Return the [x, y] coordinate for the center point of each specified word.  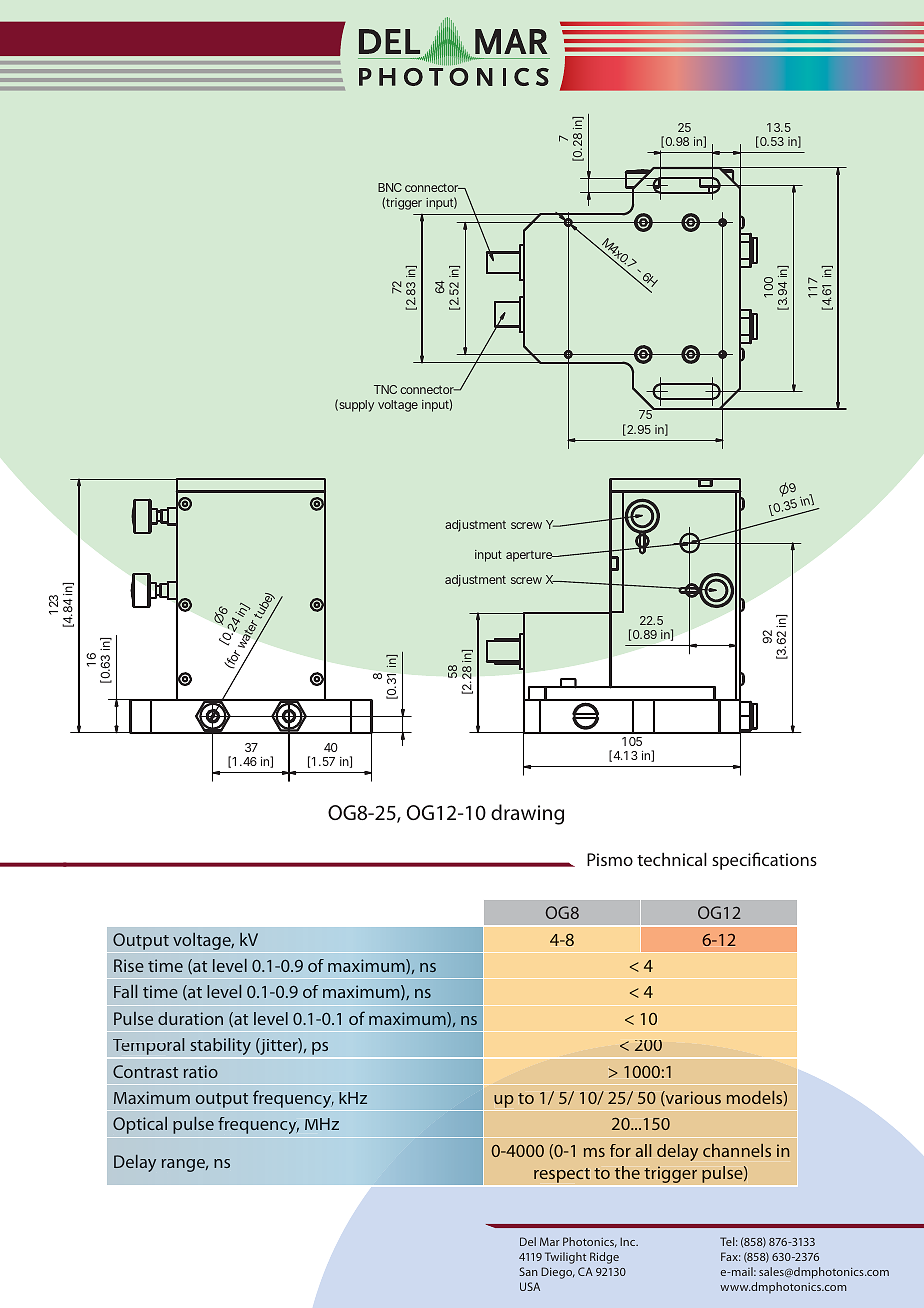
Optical [140, 1125]
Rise [129, 965]
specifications [764, 861]
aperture [530, 556]
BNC [390, 187]
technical [672, 859]
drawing [527, 814]
